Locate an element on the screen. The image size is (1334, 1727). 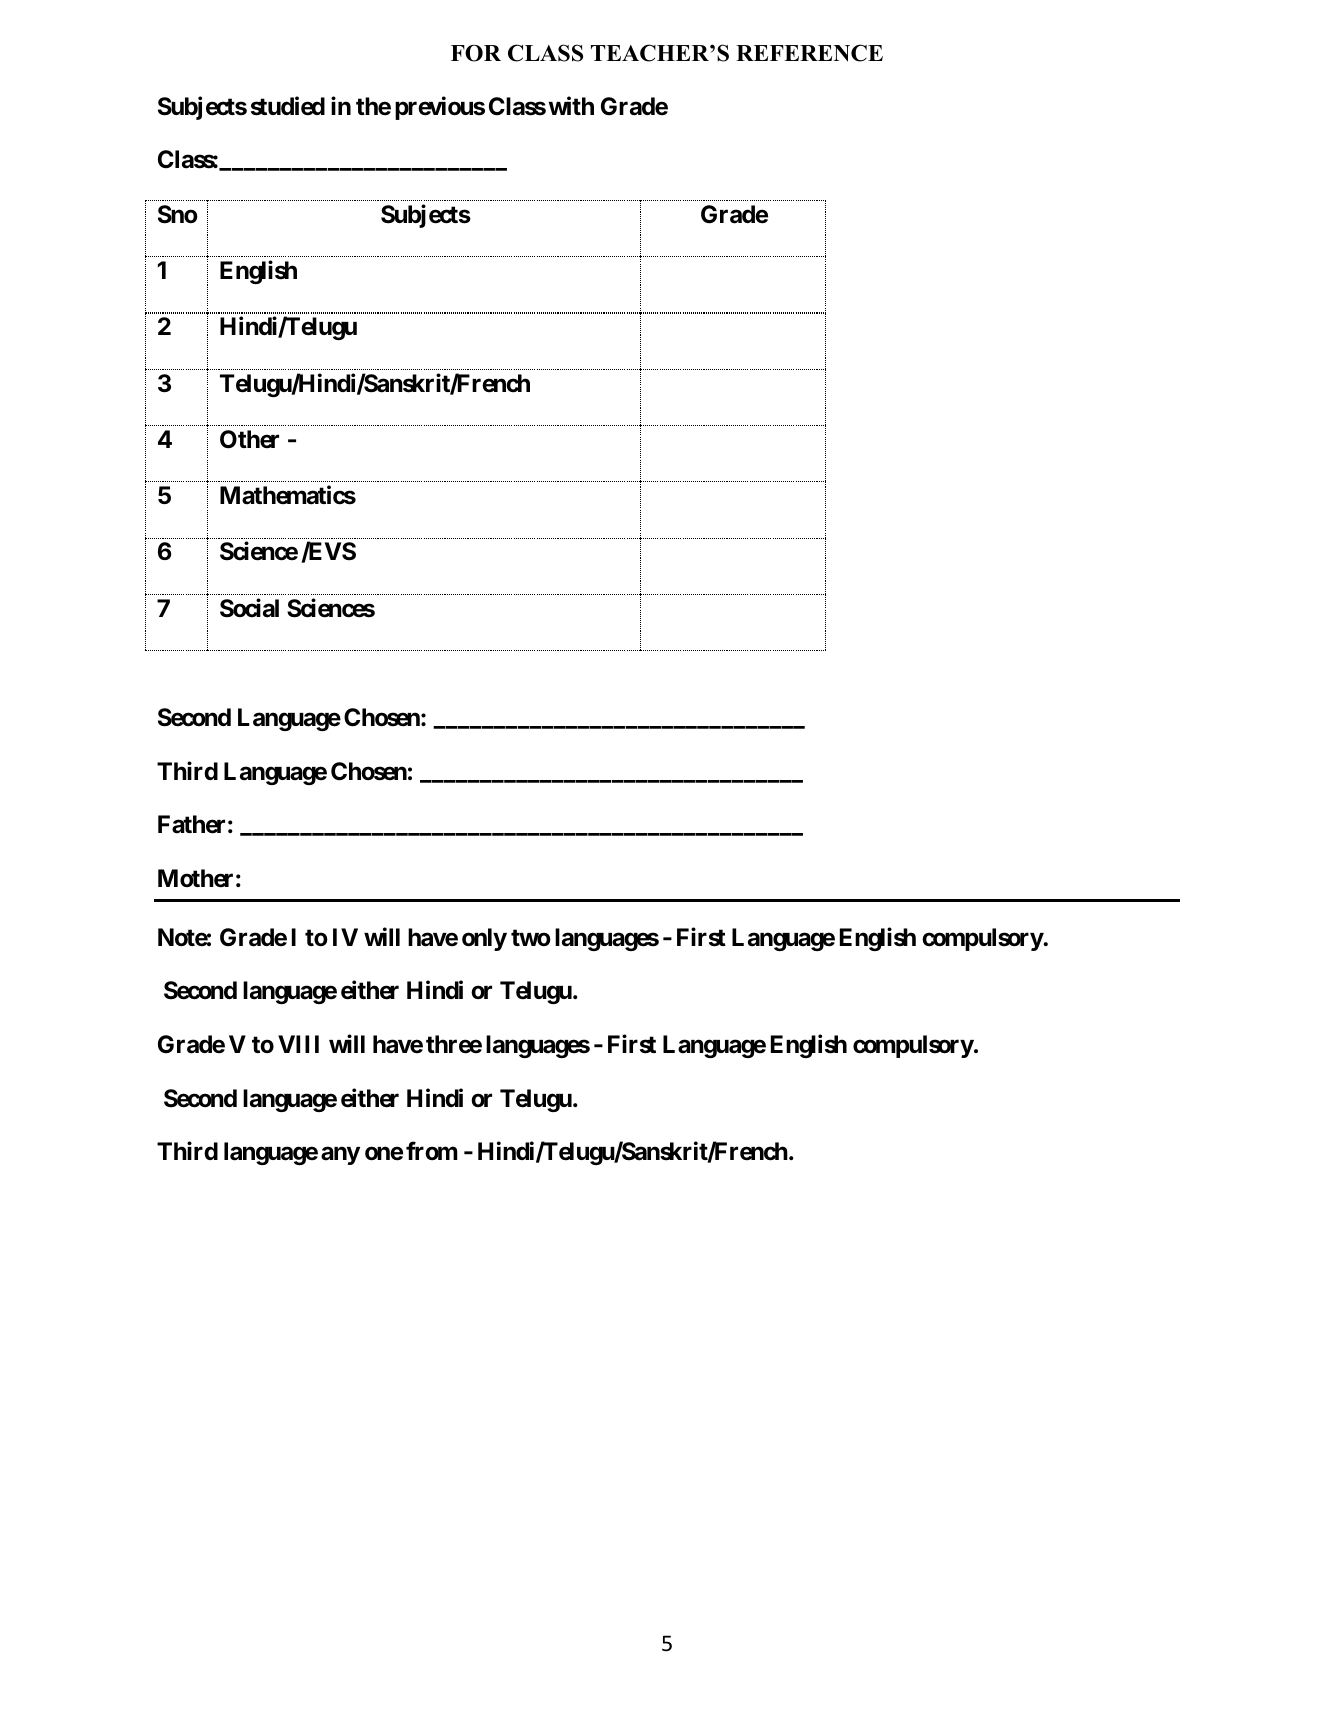
VIII is located at coordinates (298, 1044).
